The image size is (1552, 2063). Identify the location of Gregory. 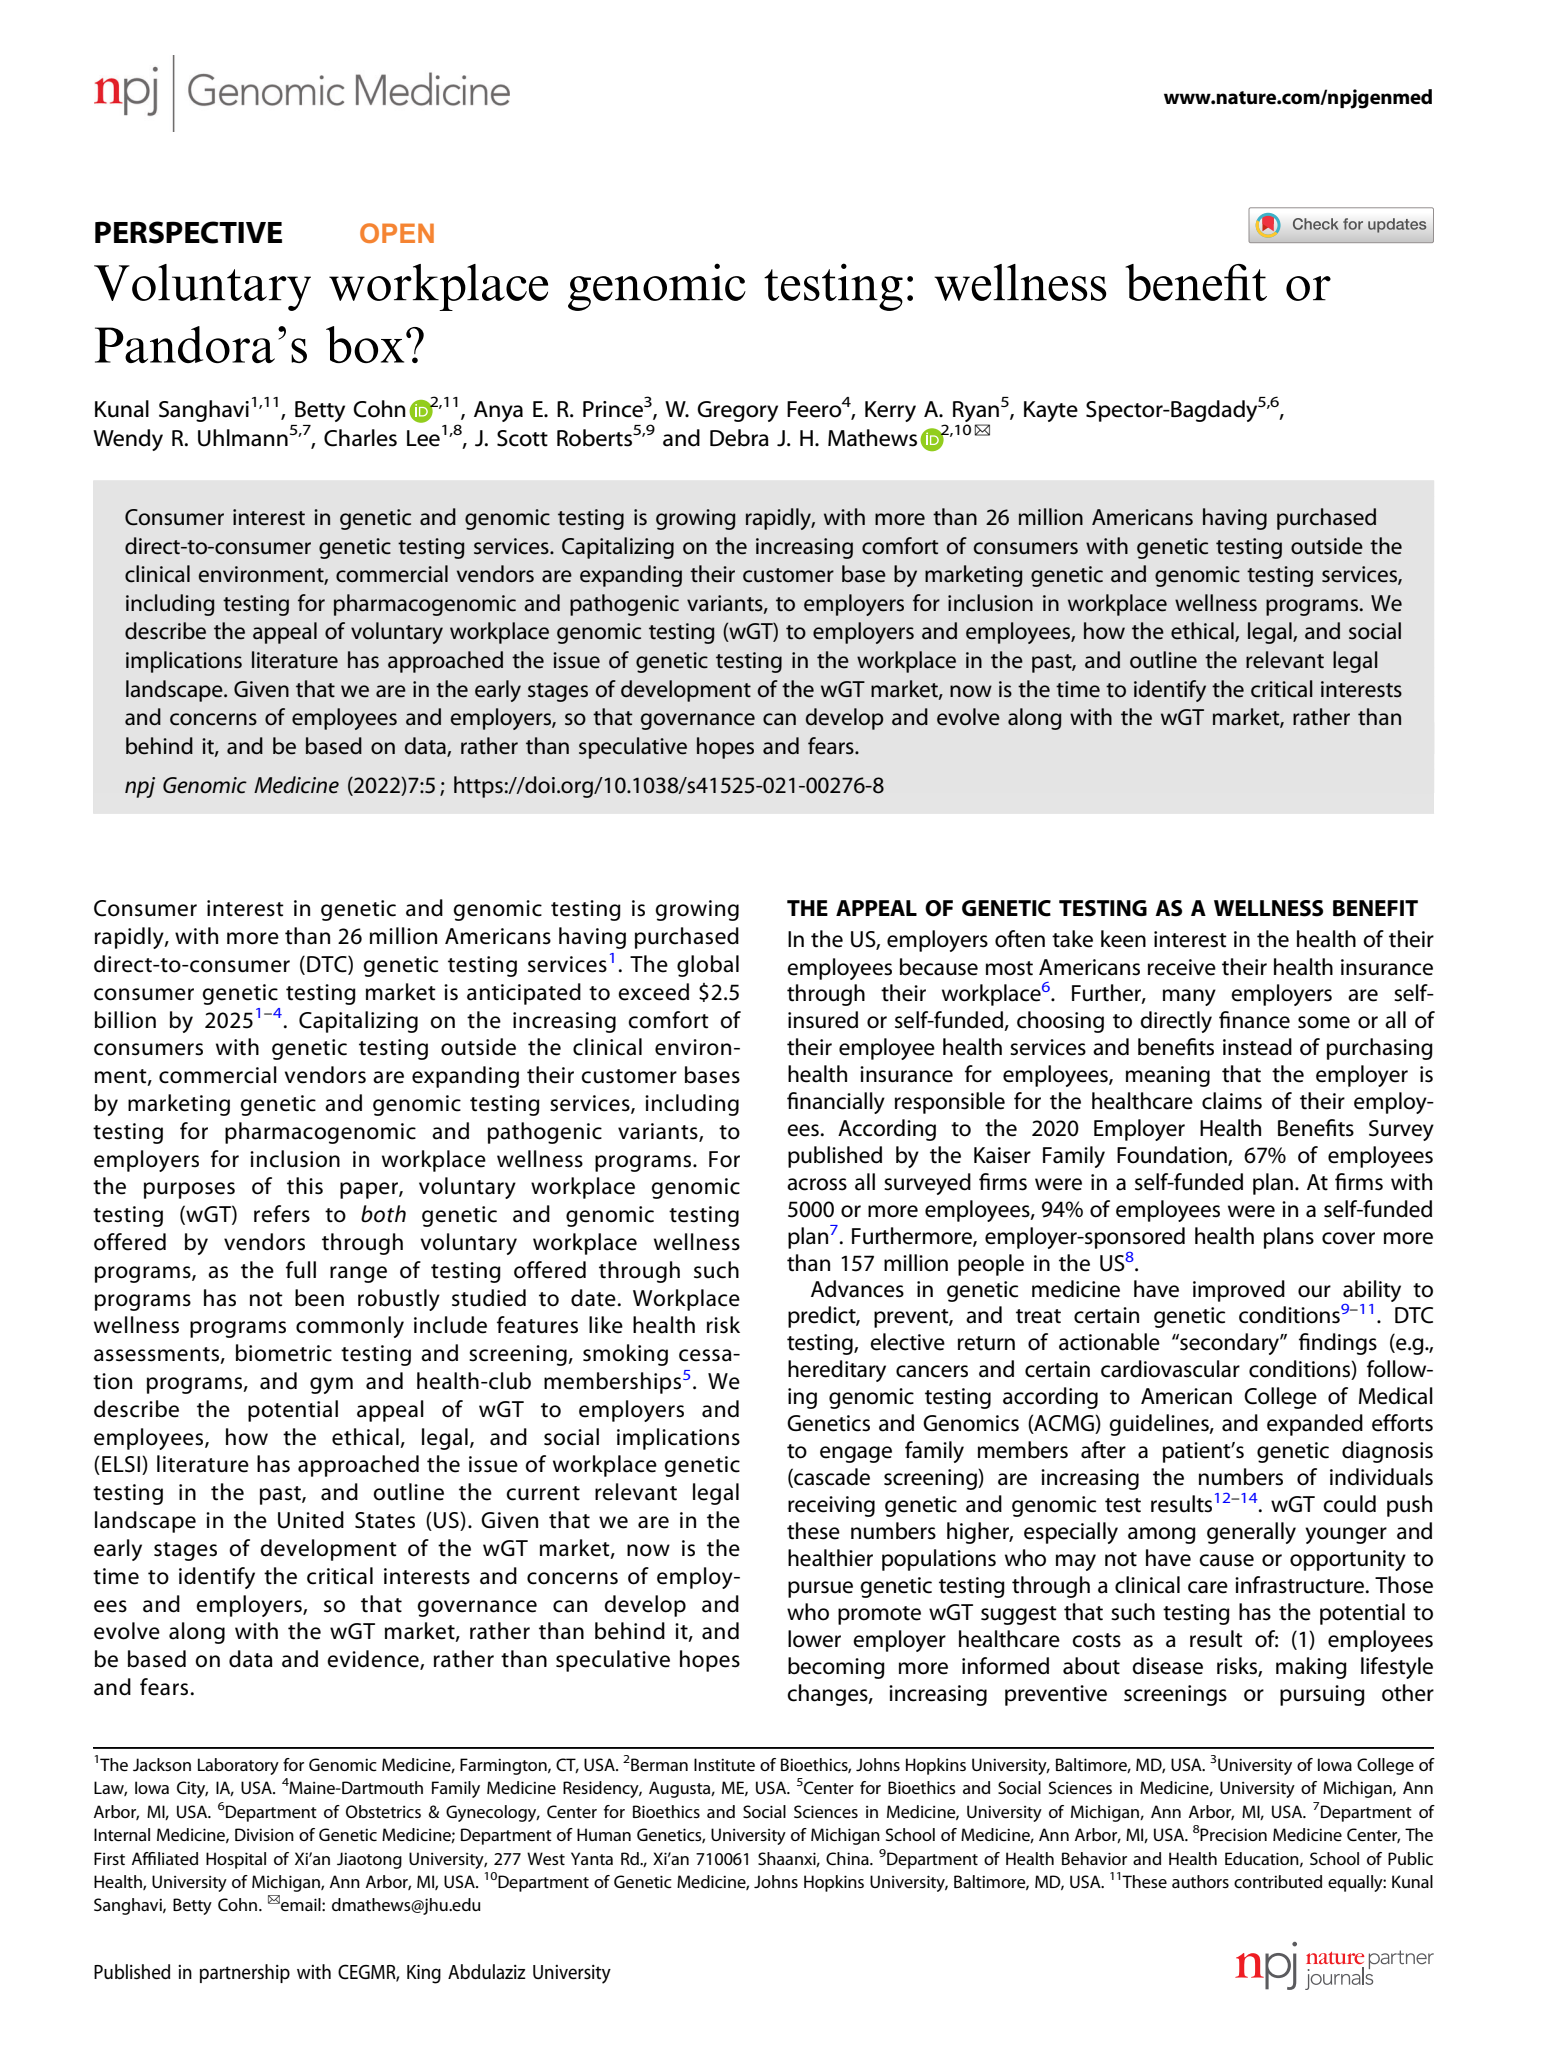
(737, 411).
